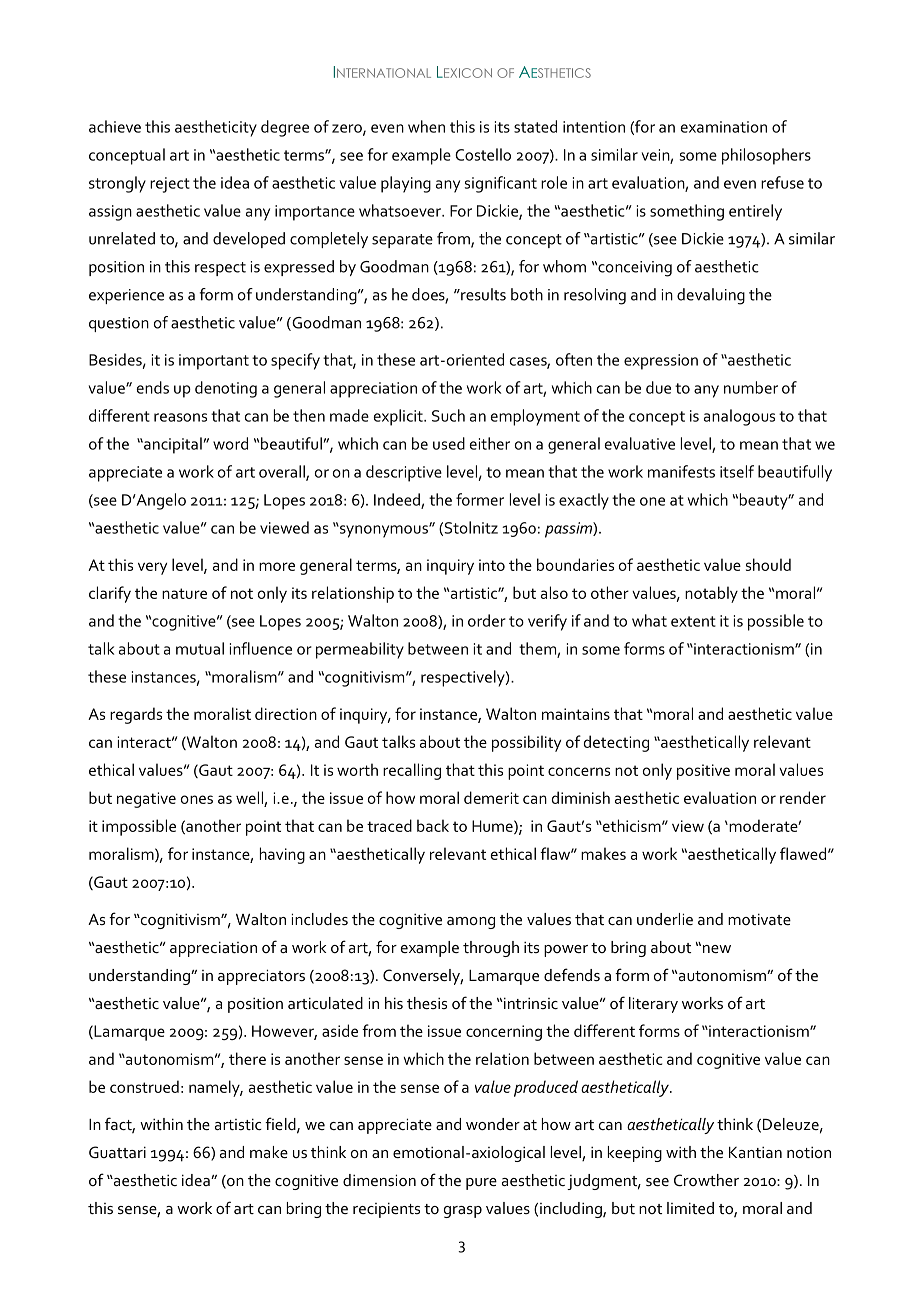 This screenshot has height=1308, width=924. I want to click on Costello, so click(483, 154).
